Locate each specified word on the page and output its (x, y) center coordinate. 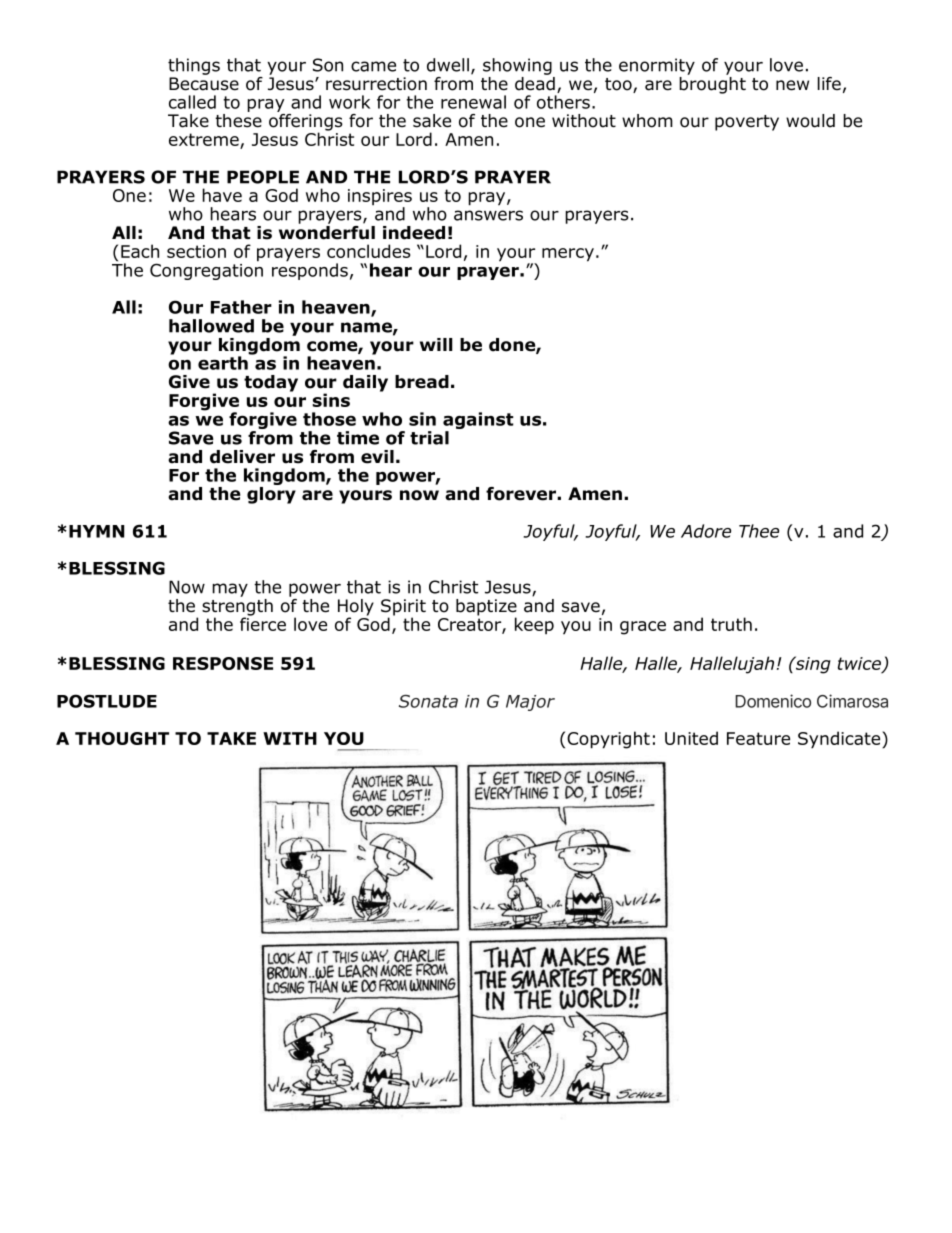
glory (271, 495)
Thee (759, 531)
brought (712, 84)
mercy (568, 255)
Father (241, 307)
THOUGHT (122, 738)
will (436, 344)
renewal (473, 102)
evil (377, 457)
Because (204, 84)
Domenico (773, 701)
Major (530, 703)
